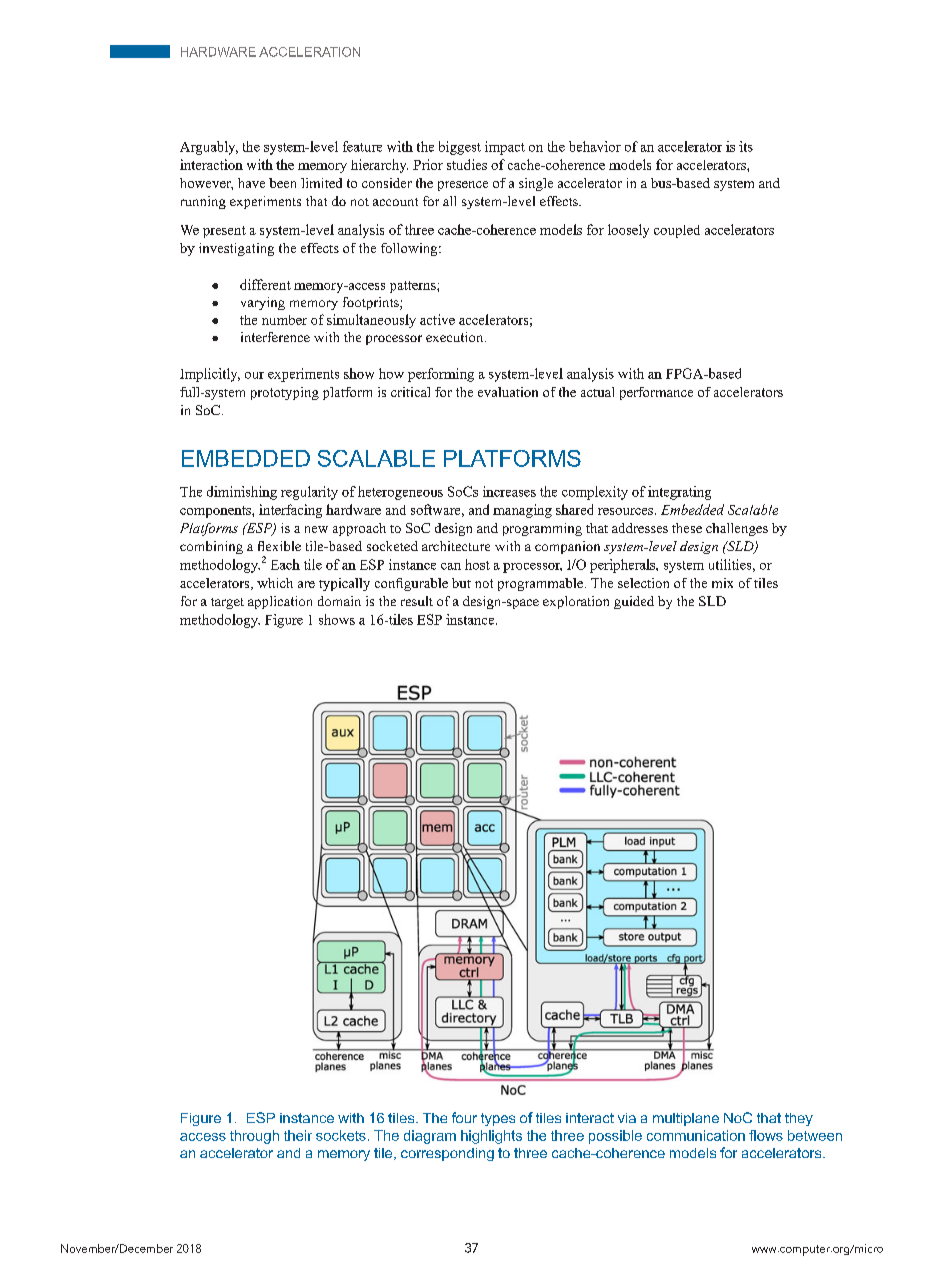 The height and width of the screenshot is (1288, 943). Describe the element at coordinates (746, 146) in the screenshot. I see `its` at that location.
